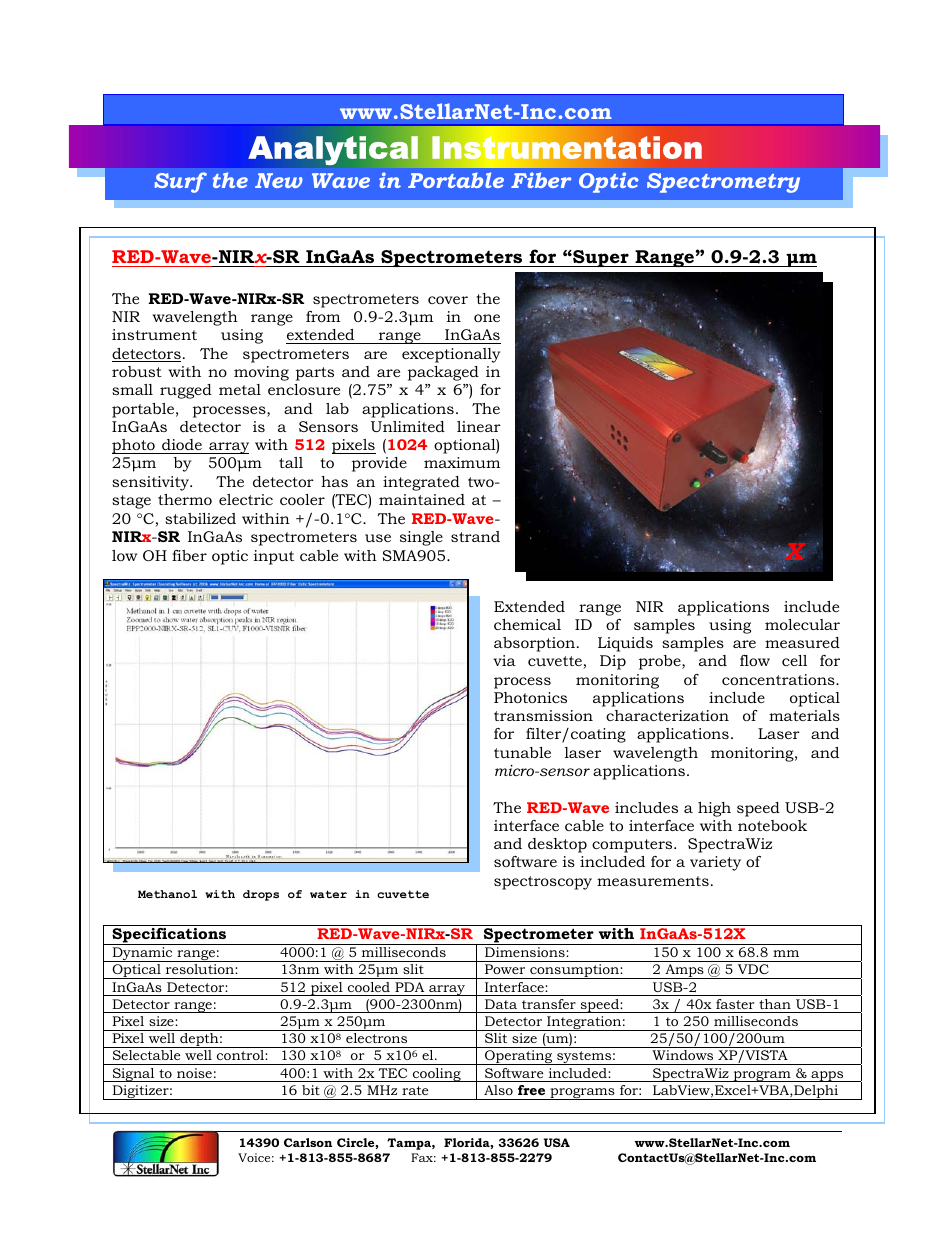 This document has width=952, height=1233. What do you see at coordinates (279, 180) in the document?
I see `New` at bounding box center [279, 180].
